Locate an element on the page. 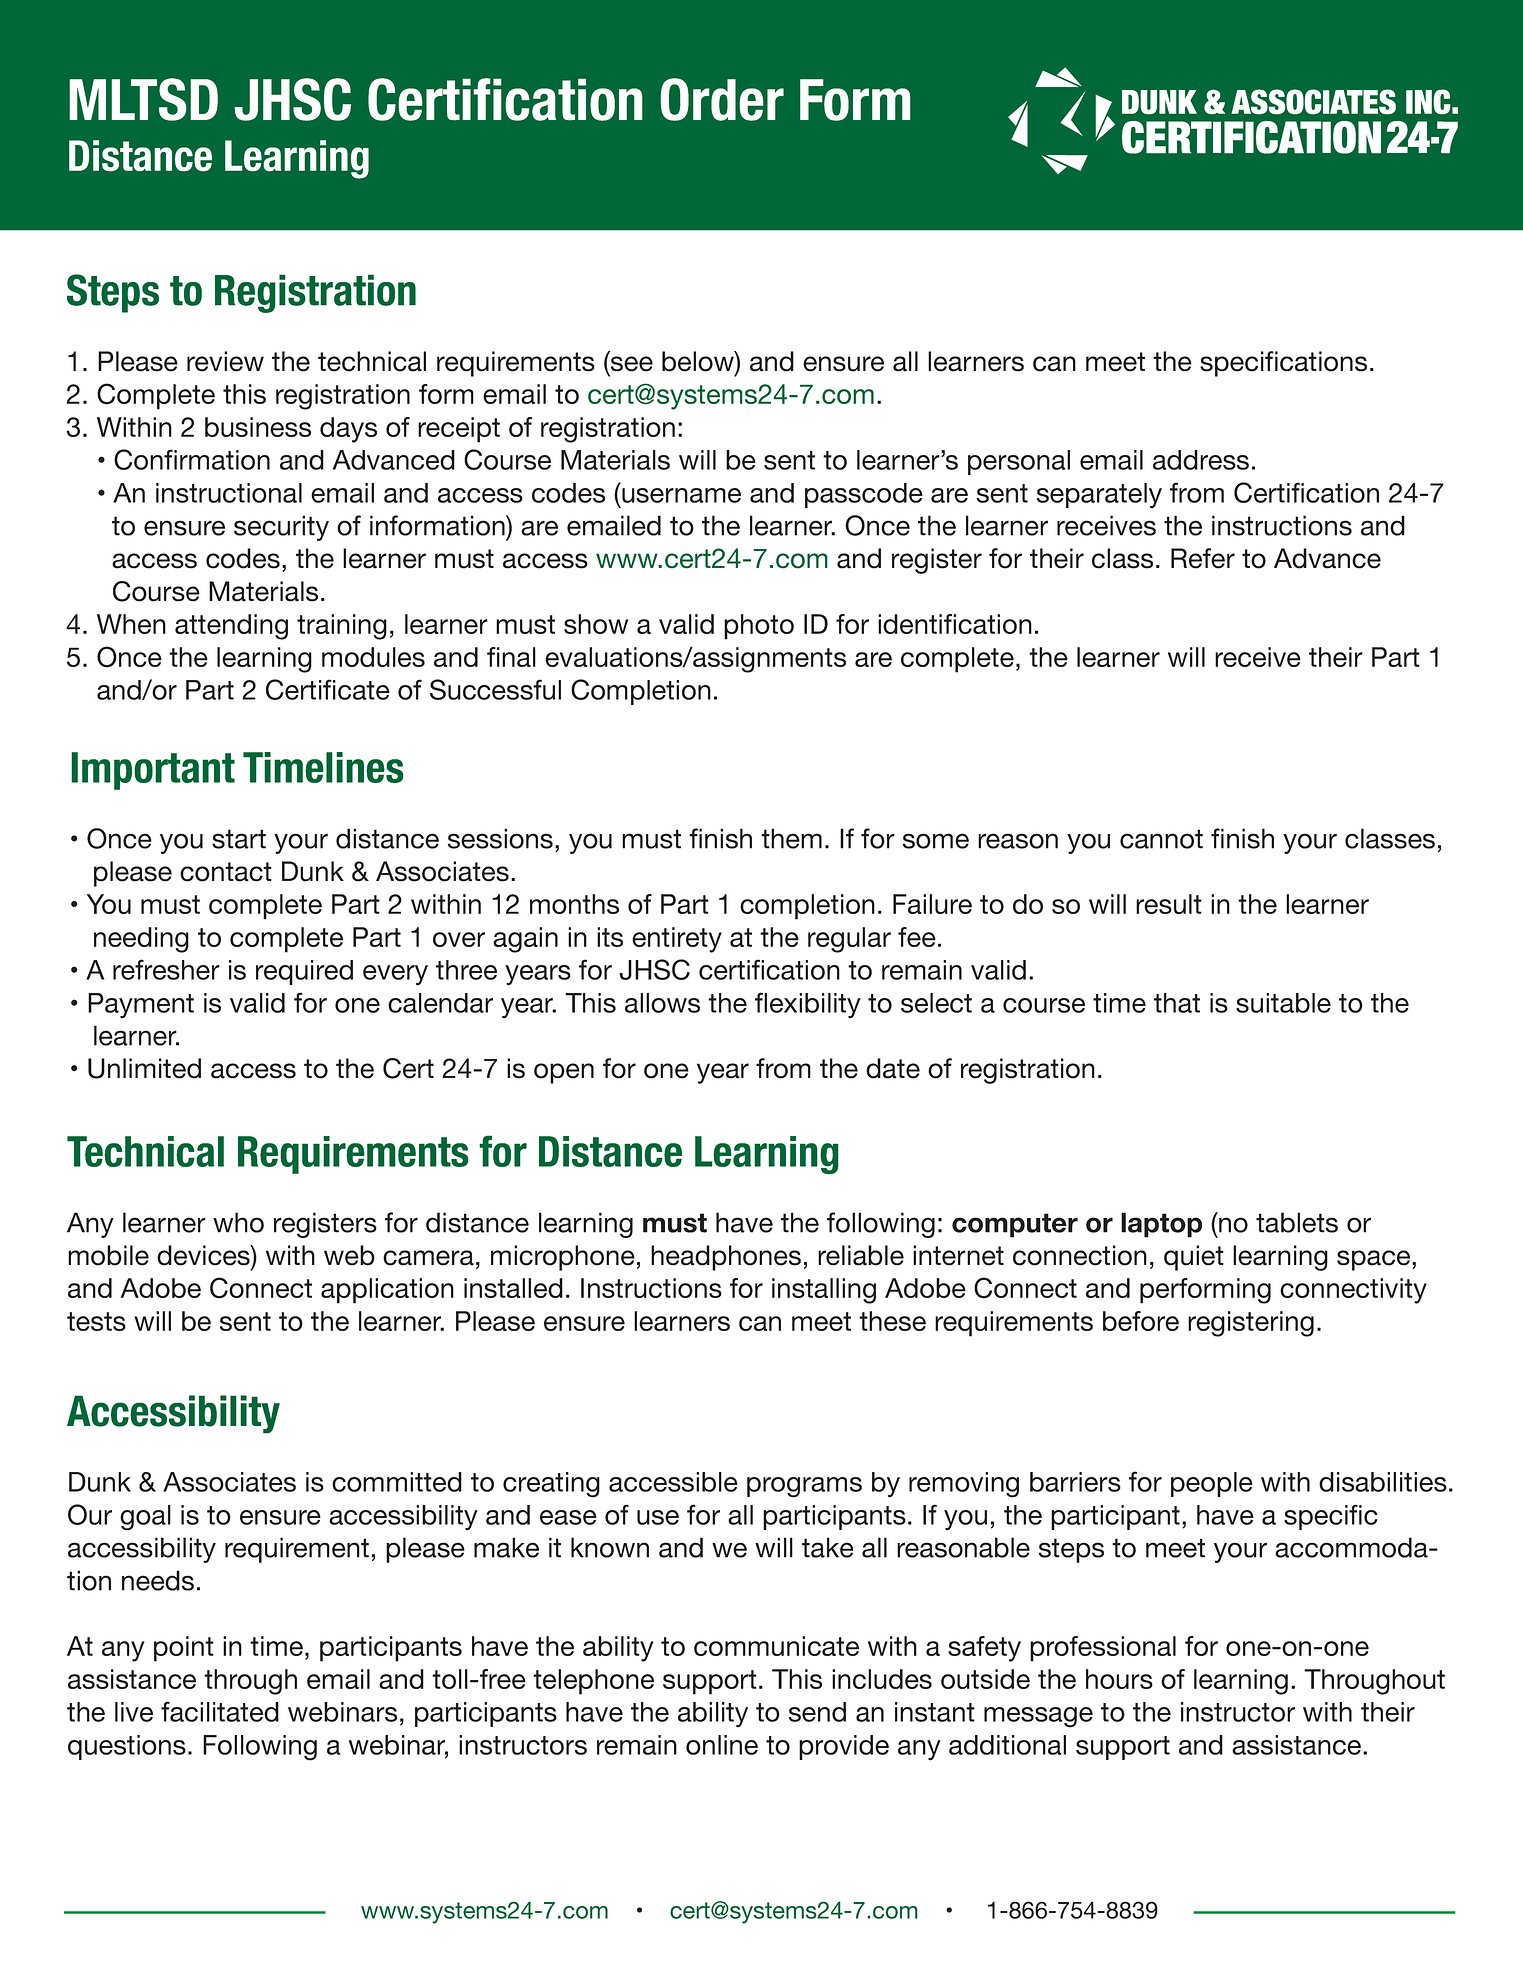 Image resolution: width=1523 pixels, height=1971 pixels. result is located at coordinates (1169, 904).
